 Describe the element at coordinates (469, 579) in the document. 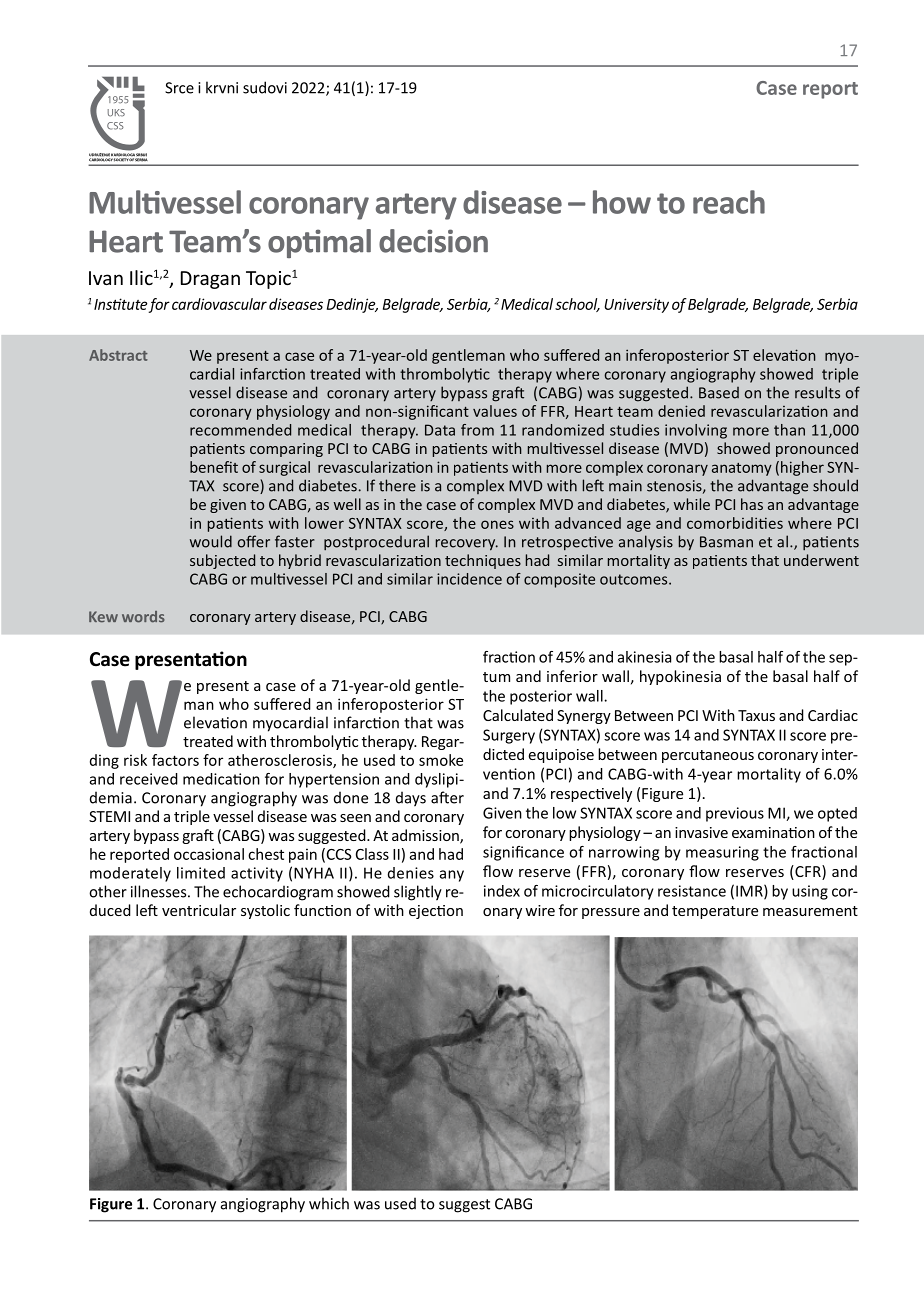

I see `incidence` at that location.
